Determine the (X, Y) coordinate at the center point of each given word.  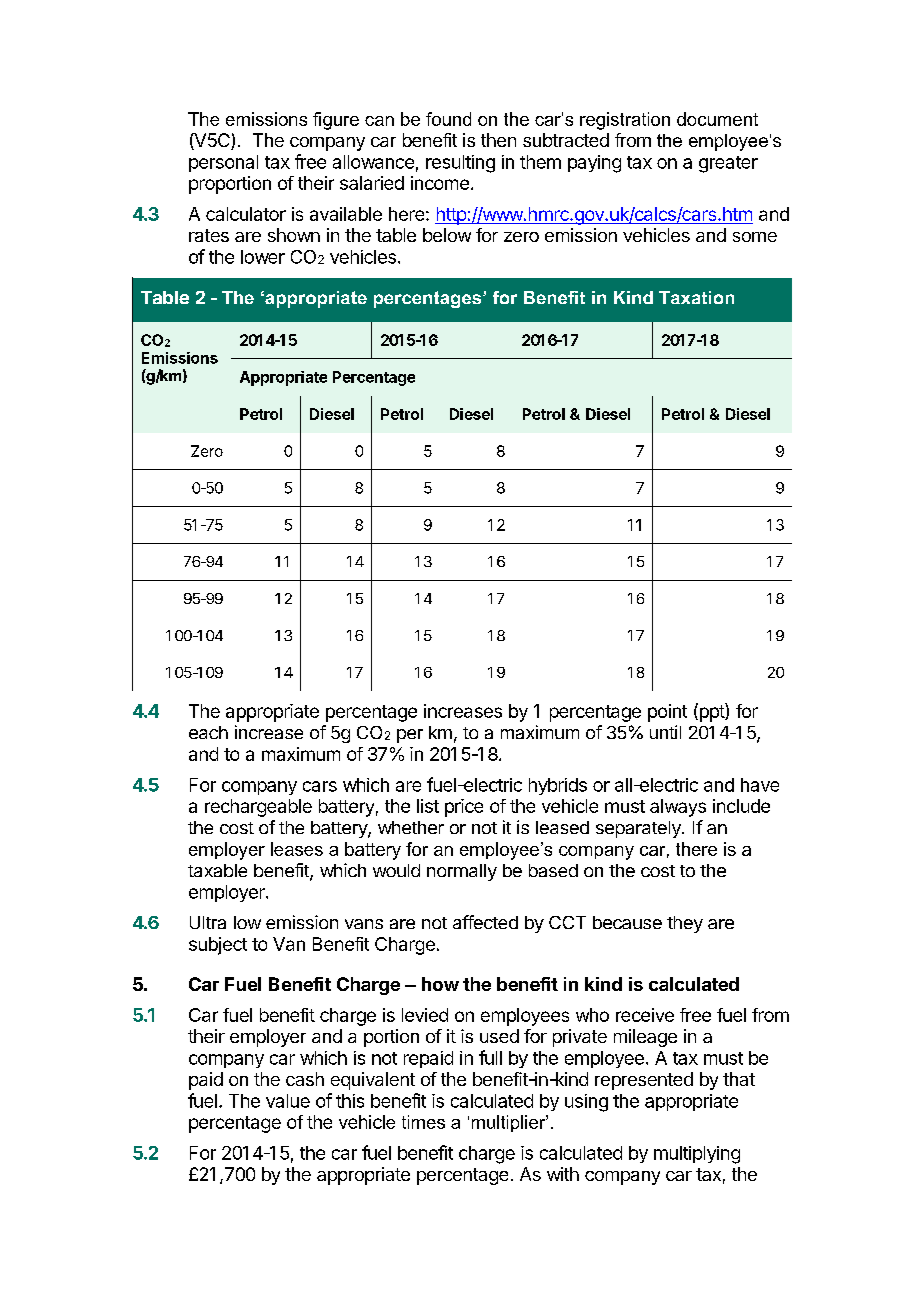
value (288, 1101)
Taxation (696, 297)
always (678, 808)
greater (728, 164)
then (498, 140)
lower (263, 257)
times (423, 1122)
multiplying (697, 1155)
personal (223, 163)
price (464, 808)
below (447, 235)
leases (297, 849)
